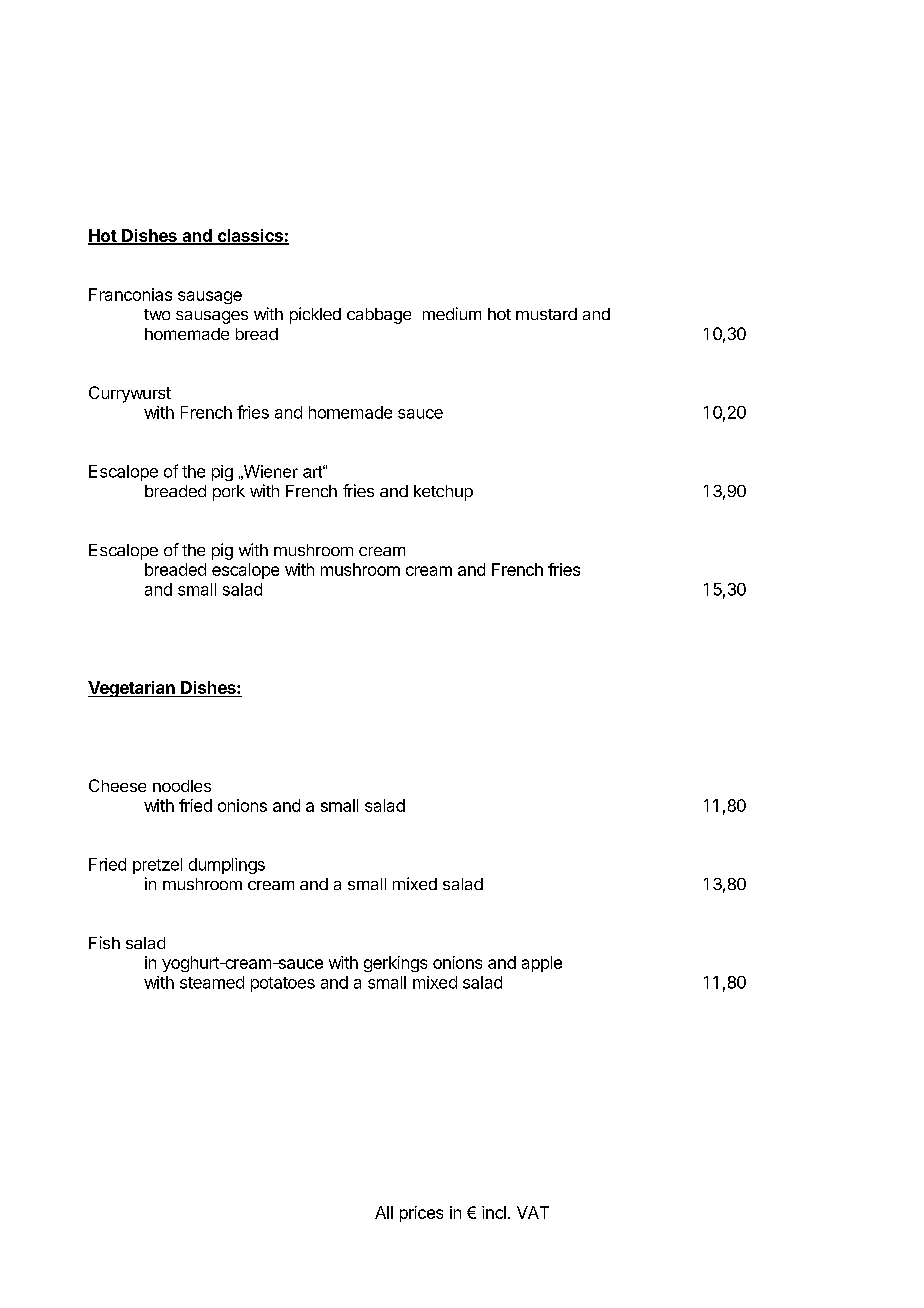 The height and width of the screenshot is (1308, 924). What do you see at coordinates (283, 984) in the screenshot?
I see `potatoes` at bounding box center [283, 984].
